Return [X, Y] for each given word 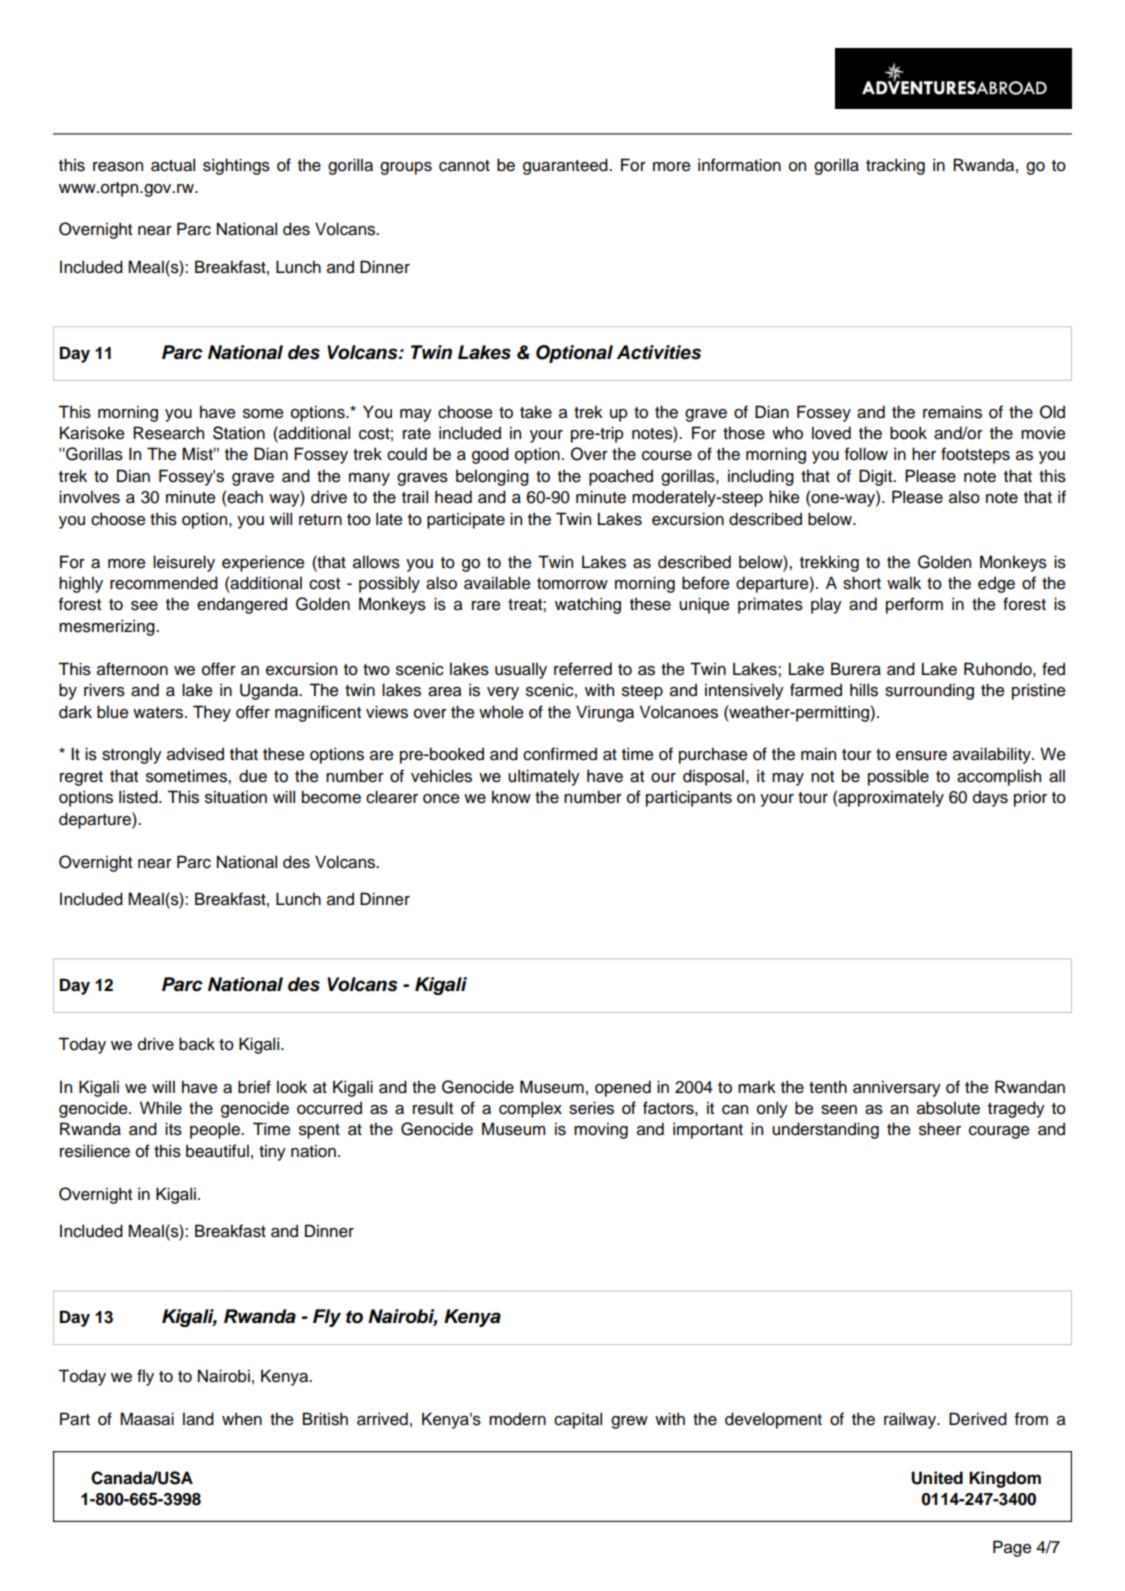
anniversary [897, 1088]
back [197, 1044]
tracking [895, 166]
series [591, 1108]
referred [583, 669]
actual [173, 165]
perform [914, 605]
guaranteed [566, 166]
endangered [242, 605]
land [198, 1419]
